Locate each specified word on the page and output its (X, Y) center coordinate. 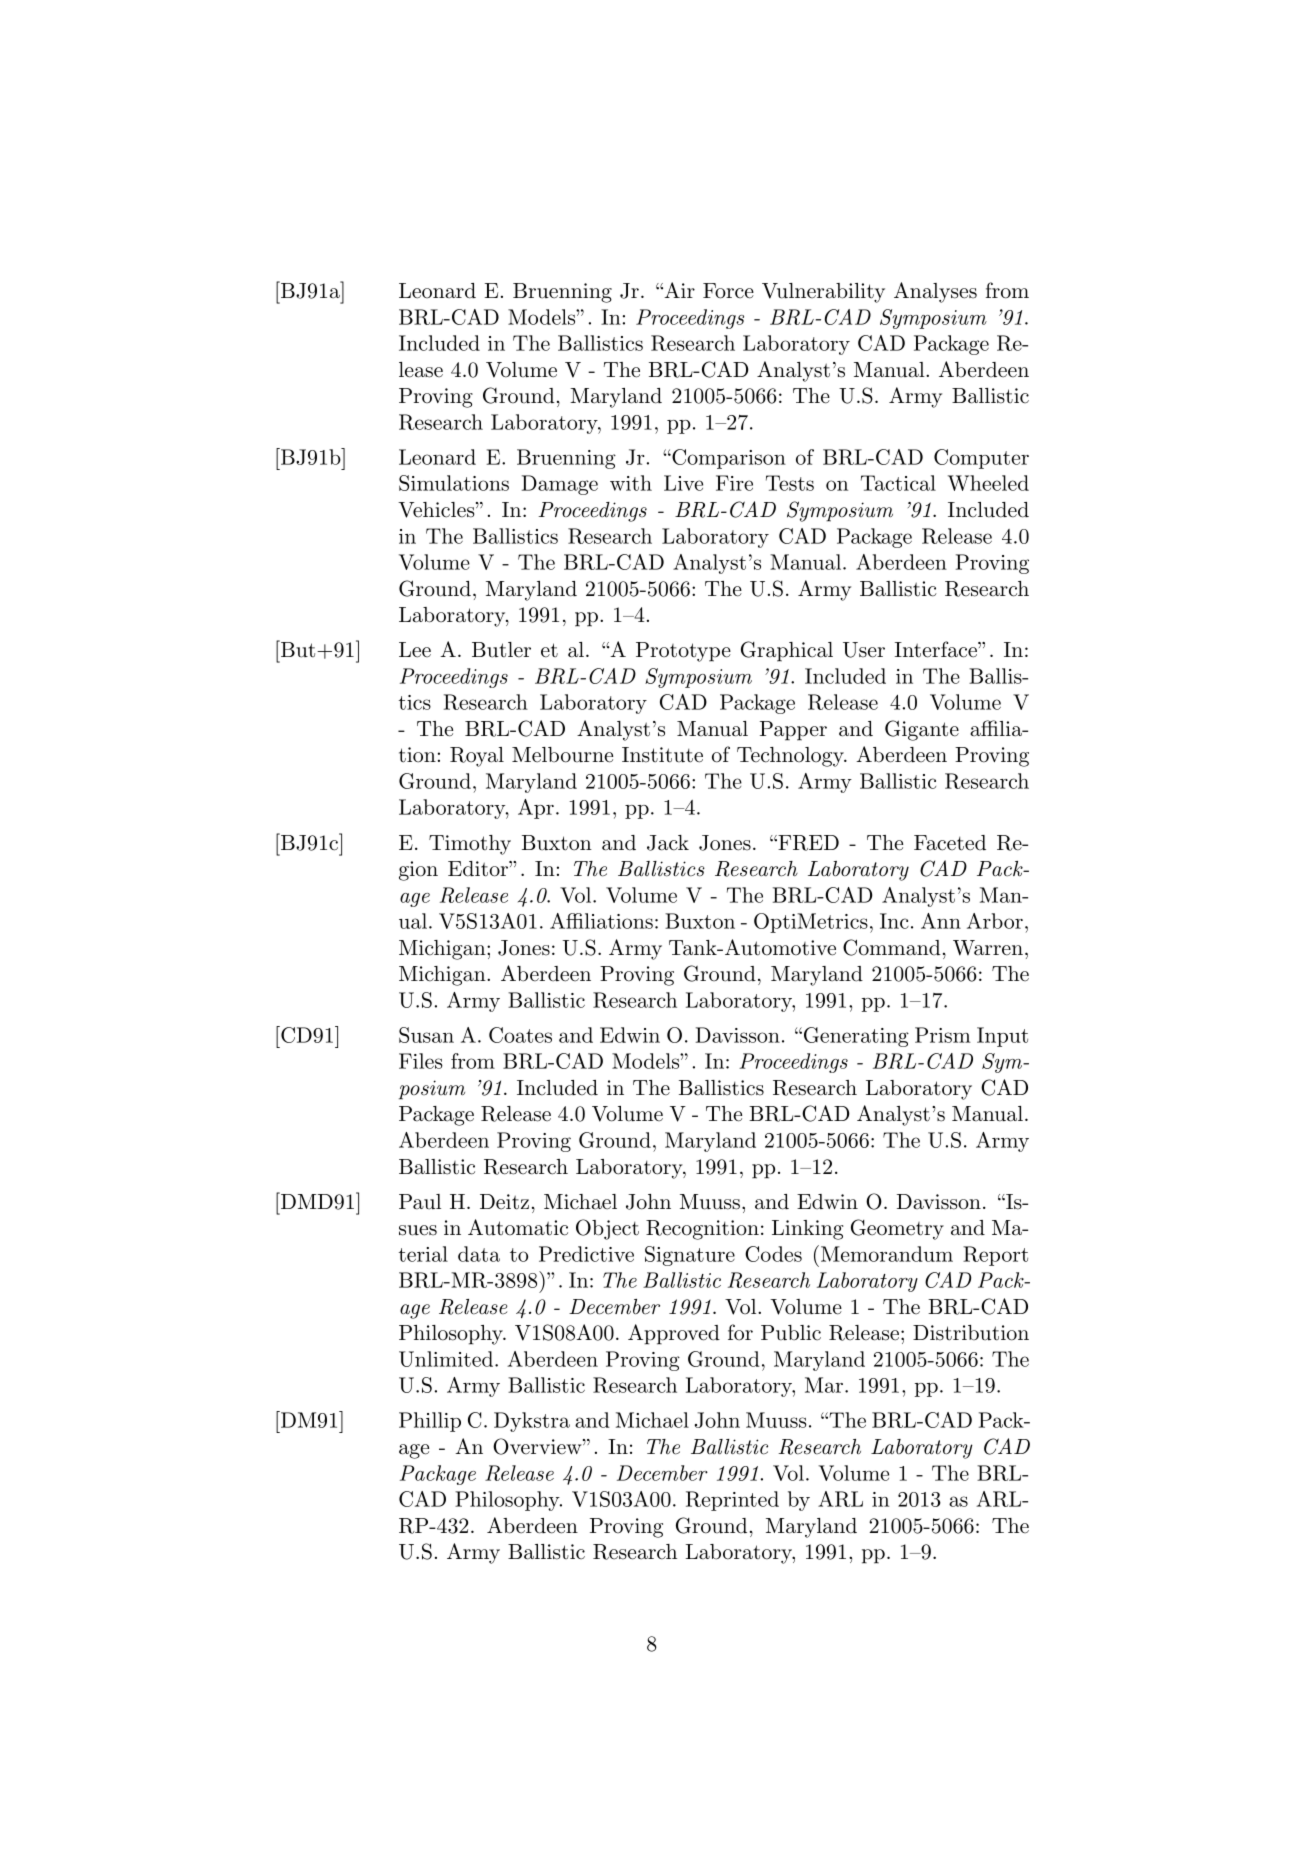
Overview (538, 1446)
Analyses (935, 292)
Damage (560, 485)
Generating (855, 1037)
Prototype (683, 652)
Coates (520, 1035)
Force (728, 291)
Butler (501, 650)
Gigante (922, 730)
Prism (943, 1035)
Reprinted (732, 1501)
